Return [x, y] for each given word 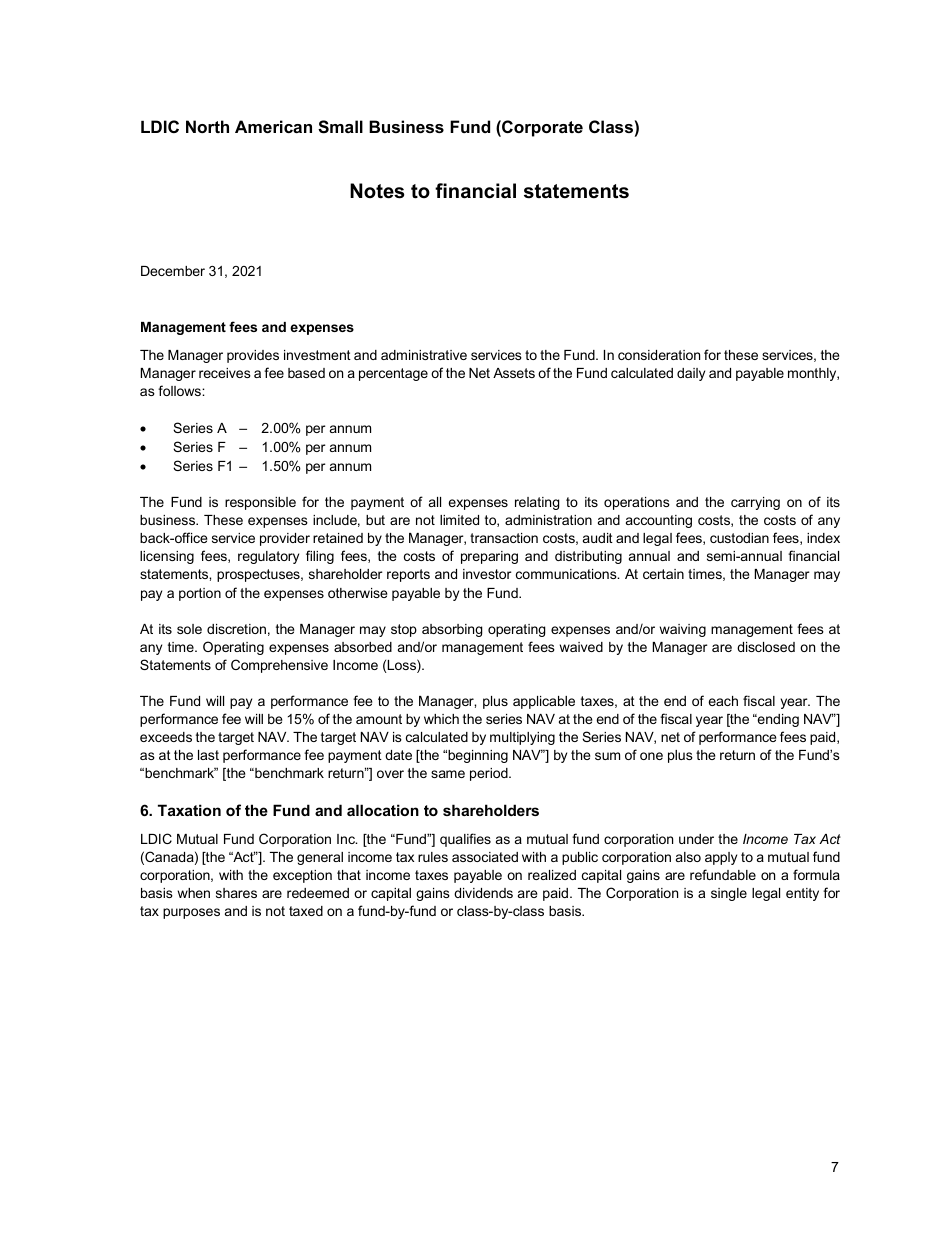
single [729, 894]
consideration [659, 355]
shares [236, 893]
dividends [483, 893]
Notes [377, 191]
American [273, 126]
